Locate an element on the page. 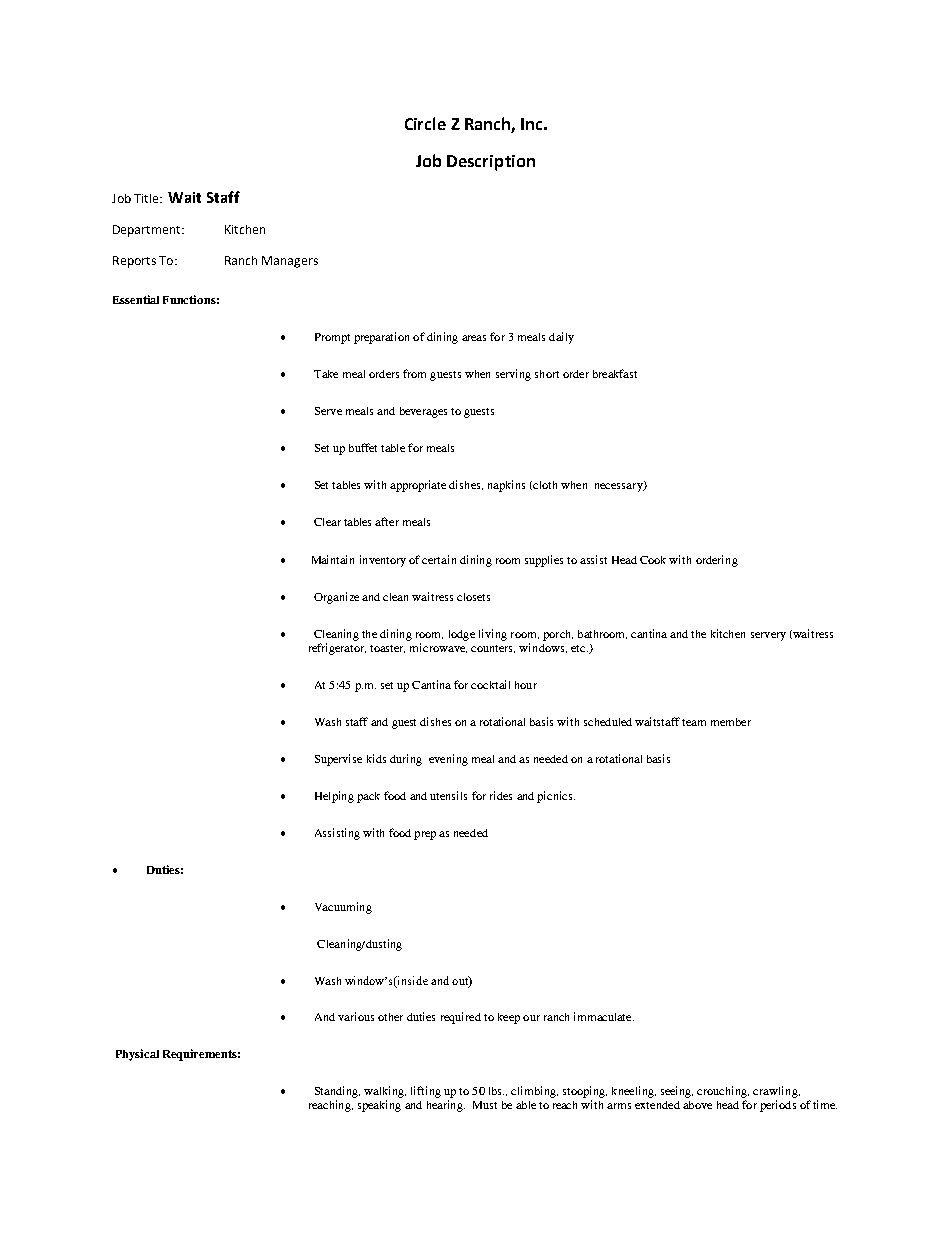 The height and width of the page is (1233, 952). breakfast is located at coordinates (615, 373).
